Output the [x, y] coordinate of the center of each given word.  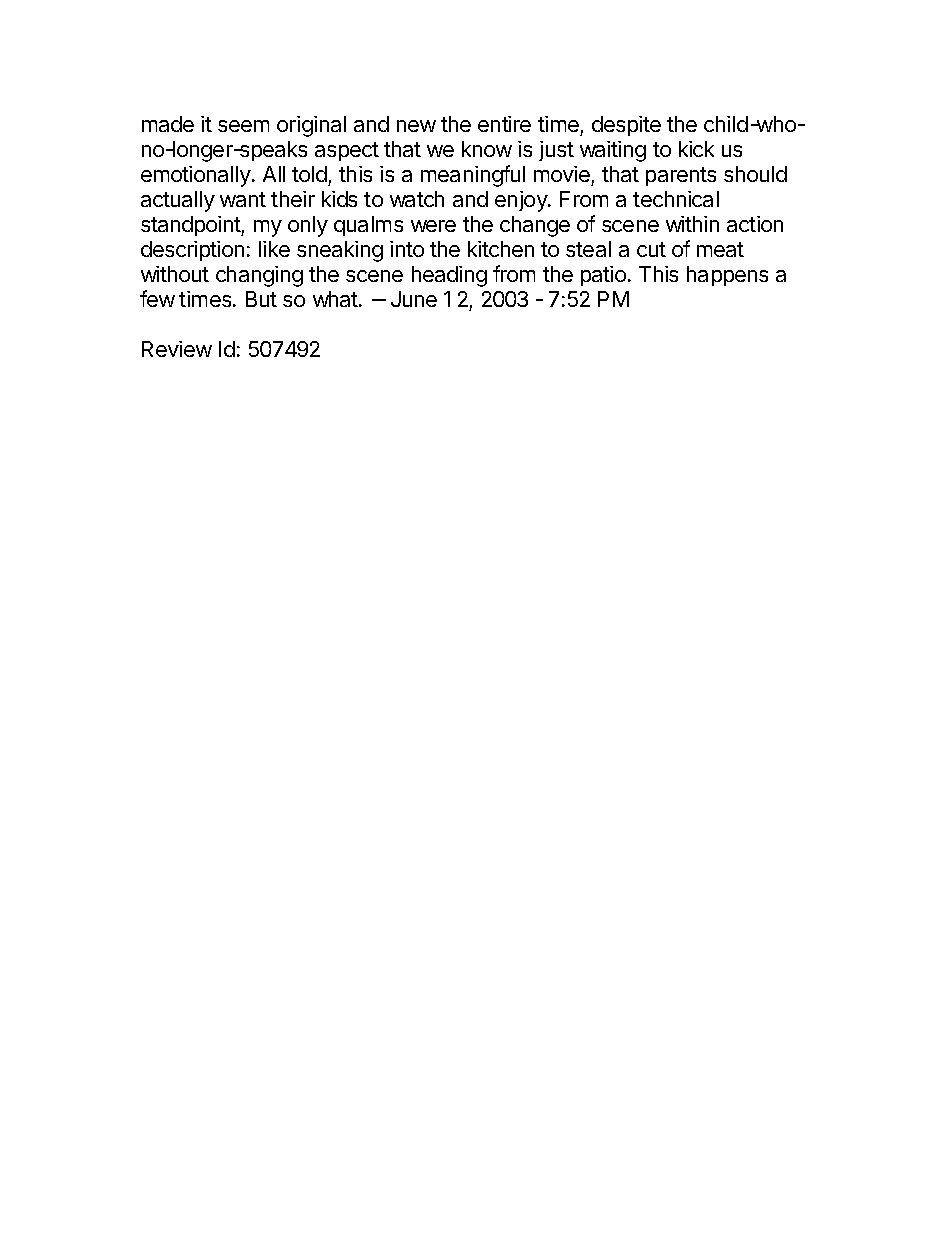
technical [676, 199]
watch [417, 199]
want [243, 199]
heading [449, 276]
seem [243, 126]
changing [259, 276]
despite [626, 126]
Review [177, 349]
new [416, 126]
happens [727, 276]
